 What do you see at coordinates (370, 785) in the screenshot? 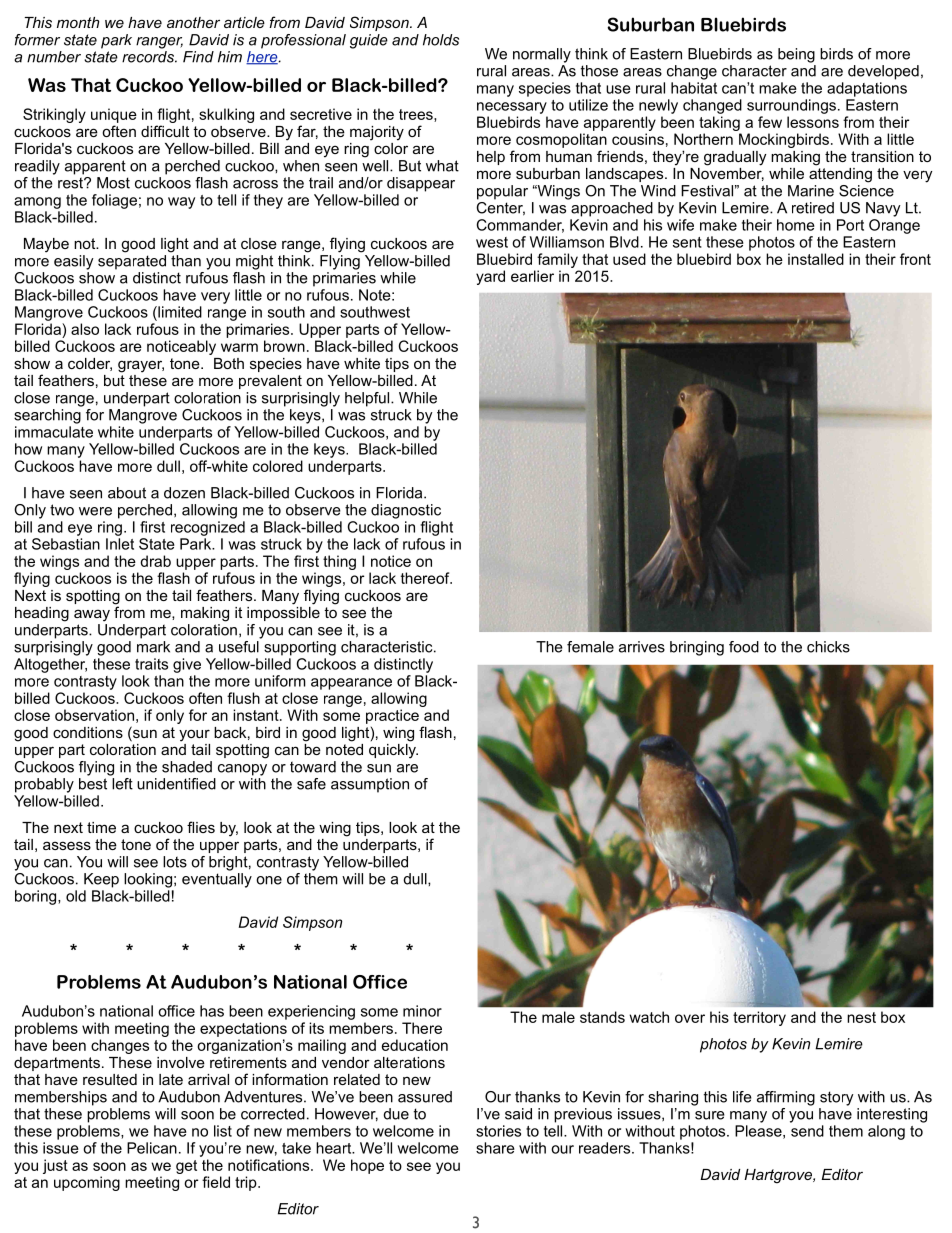
I see `assumption` at bounding box center [370, 785].
